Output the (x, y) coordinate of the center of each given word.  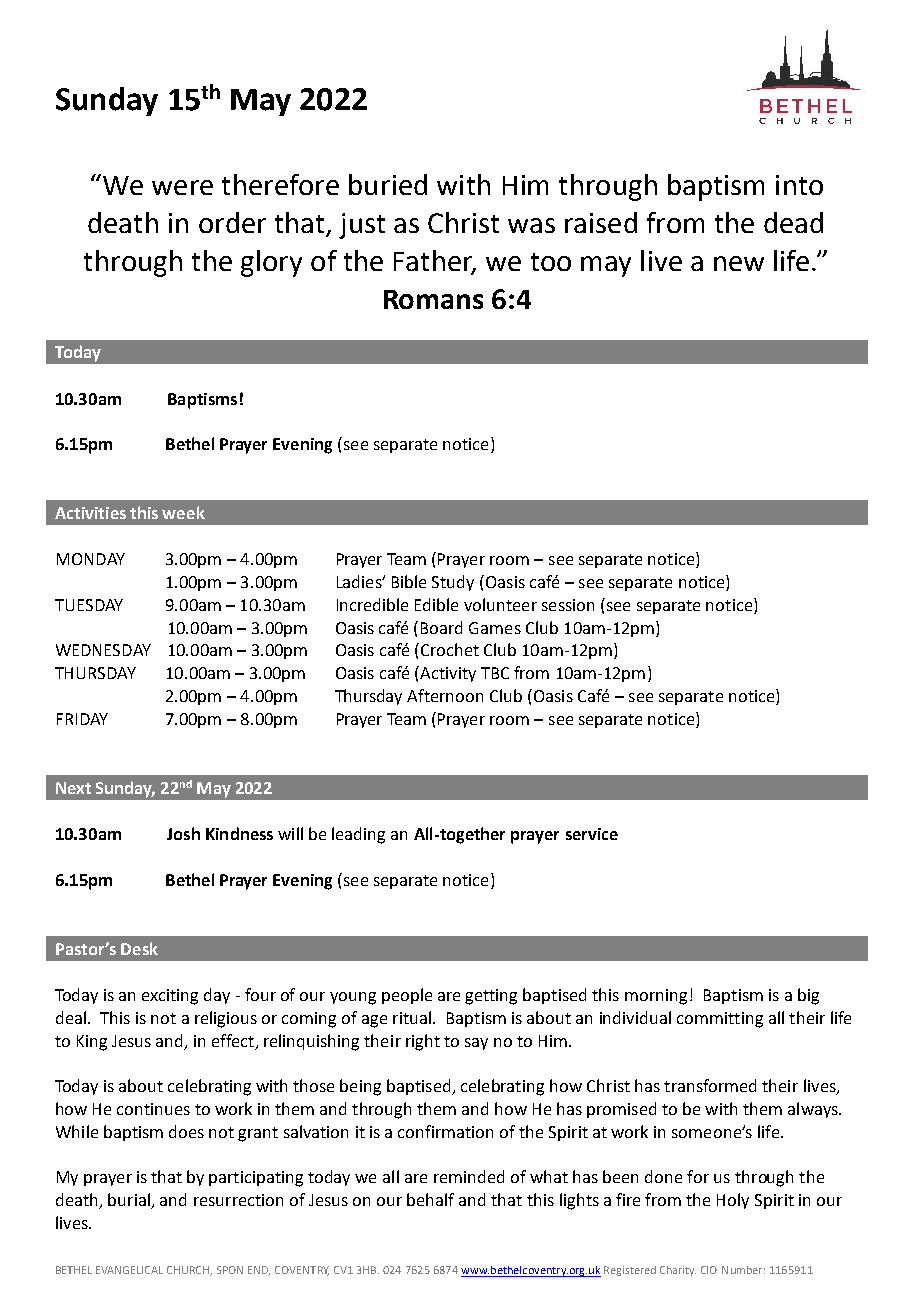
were (182, 187)
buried (388, 184)
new (739, 263)
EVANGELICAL (129, 1270)
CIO (709, 1270)
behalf (430, 1199)
